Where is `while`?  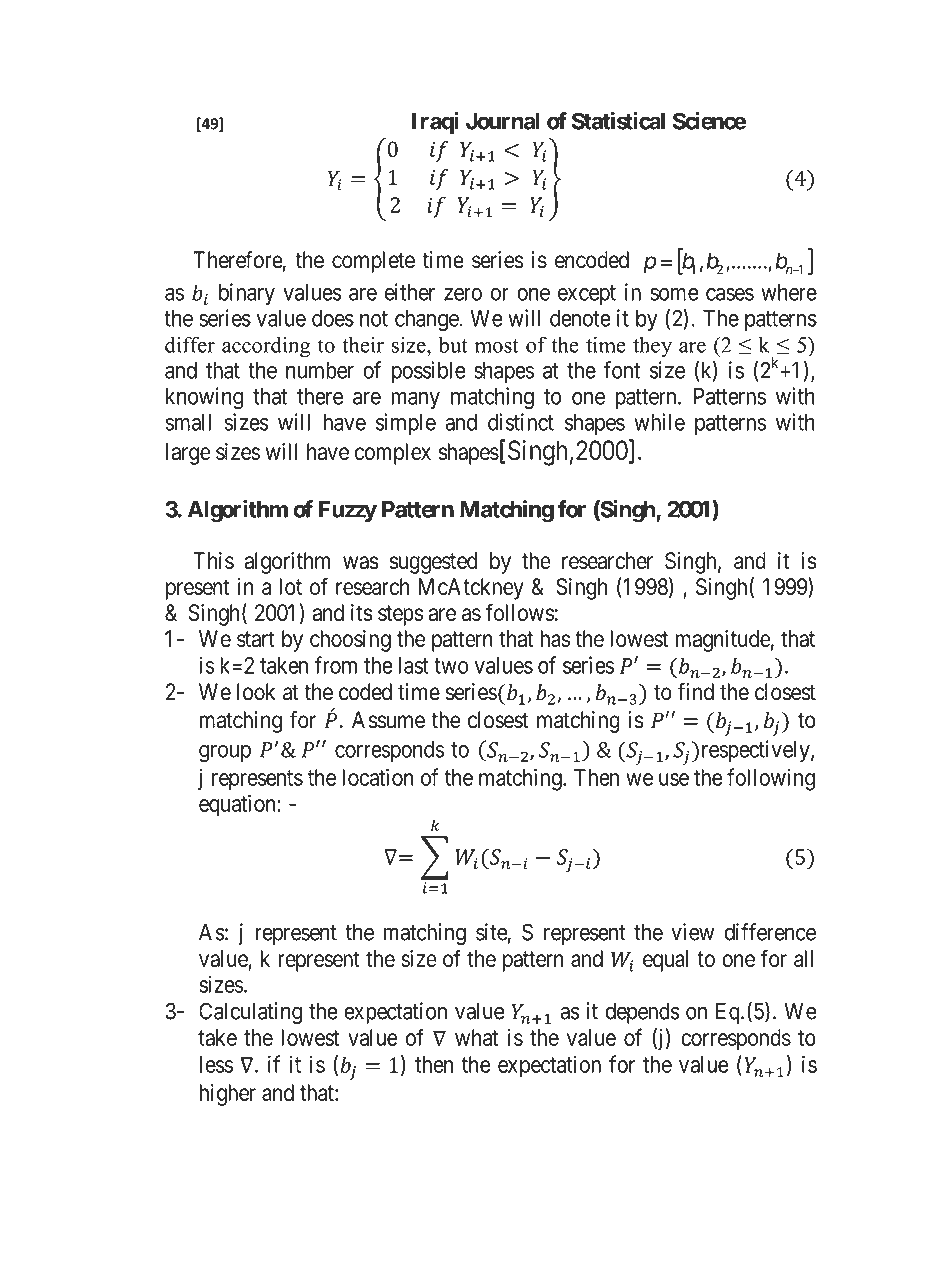 while is located at coordinates (659, 422).
